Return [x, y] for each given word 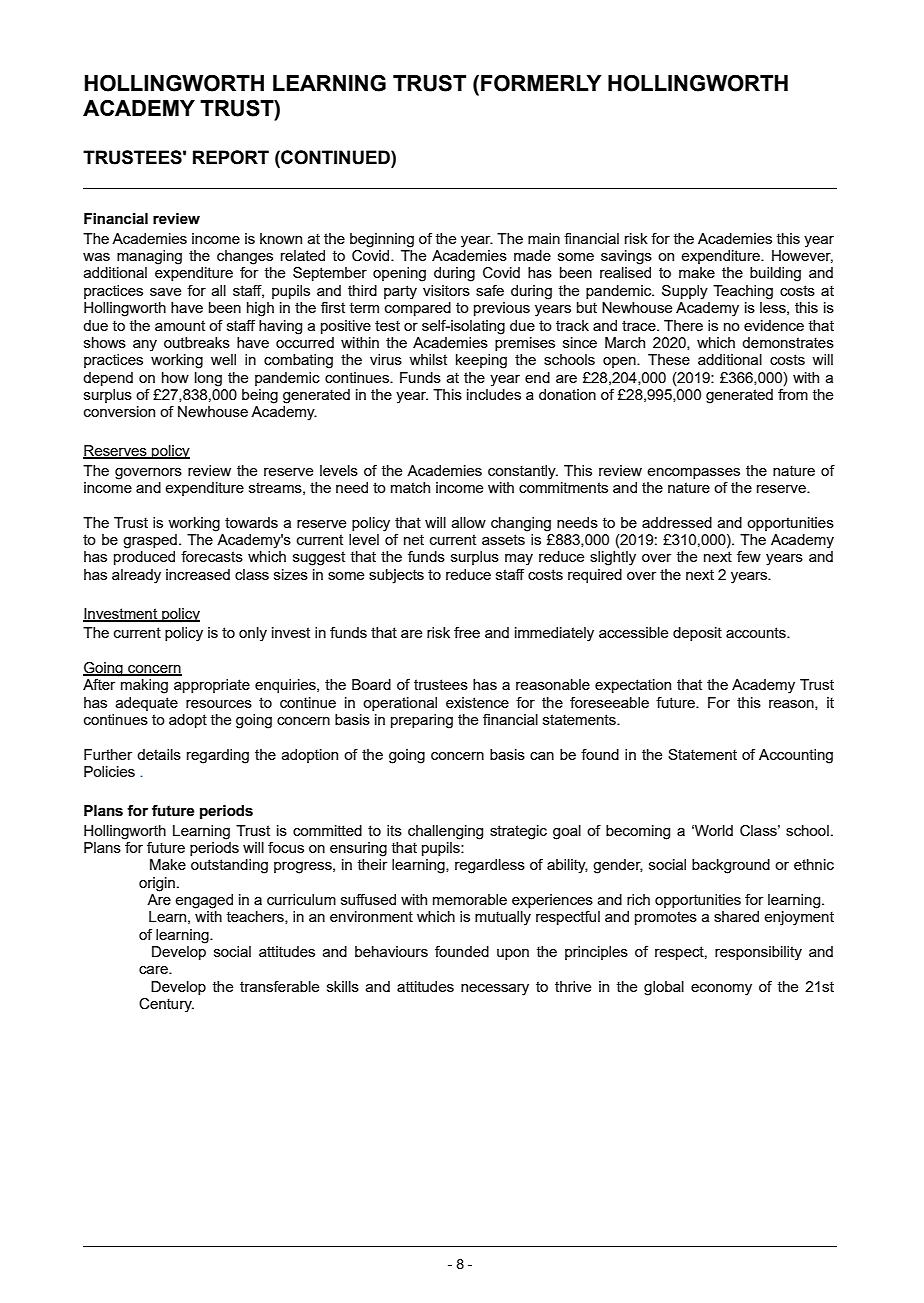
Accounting [796, 756]
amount [180, 325]
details [159, 754]
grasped [150, 541]
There [683, 325]
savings [626, 257]
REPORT [231, 157]
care [154, 970]
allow [469, 522]
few [749, 556]
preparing [422, 721]
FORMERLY [541, 83]
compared [418, 309]
